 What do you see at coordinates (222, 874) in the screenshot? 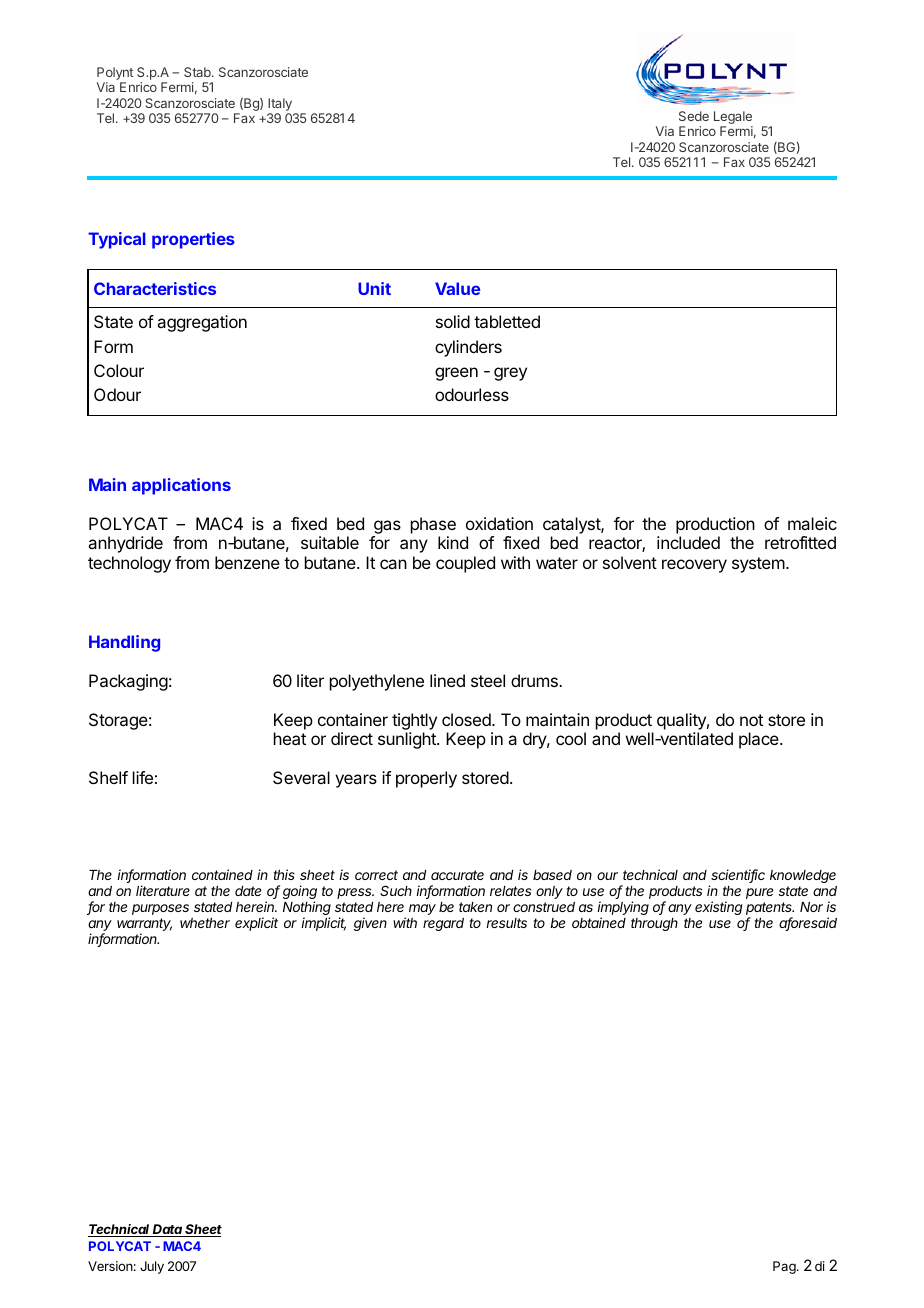
I see `contained` at bounding box center [222, 874].
